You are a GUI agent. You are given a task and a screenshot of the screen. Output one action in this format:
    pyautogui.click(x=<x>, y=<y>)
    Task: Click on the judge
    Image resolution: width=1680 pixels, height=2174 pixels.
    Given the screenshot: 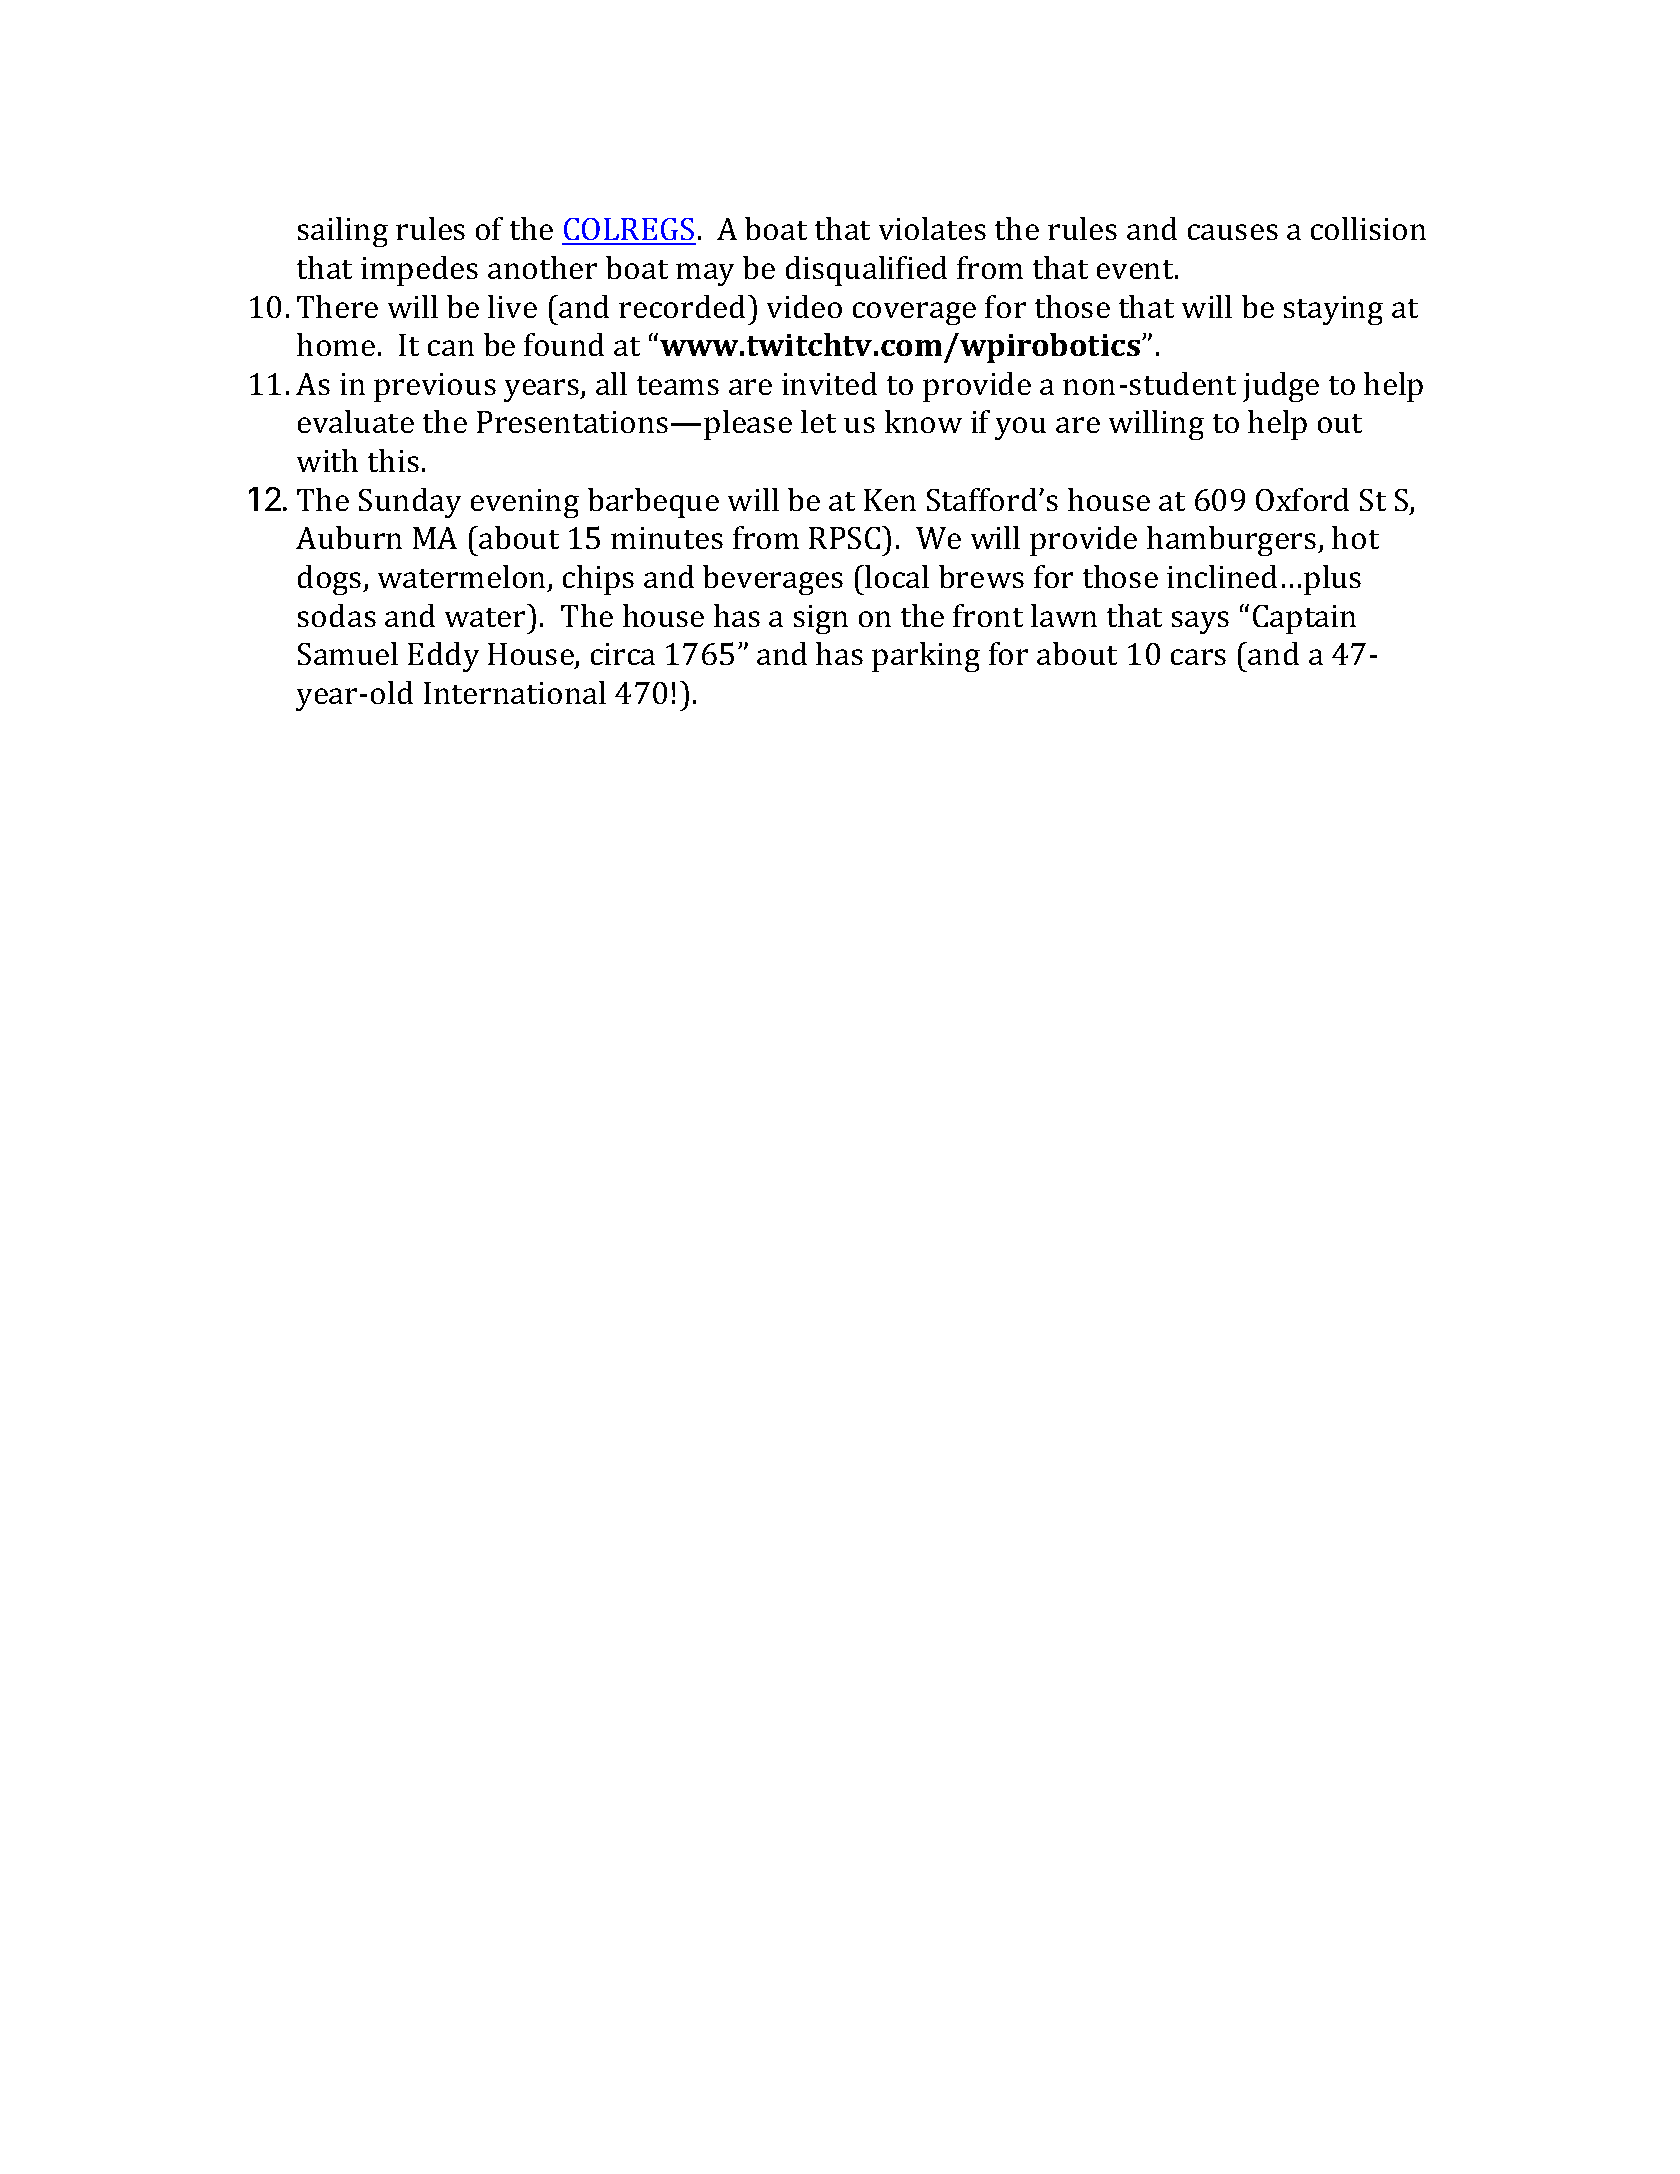 What is the action you would take?
    pyautogui.click(x=1281, y=387)
